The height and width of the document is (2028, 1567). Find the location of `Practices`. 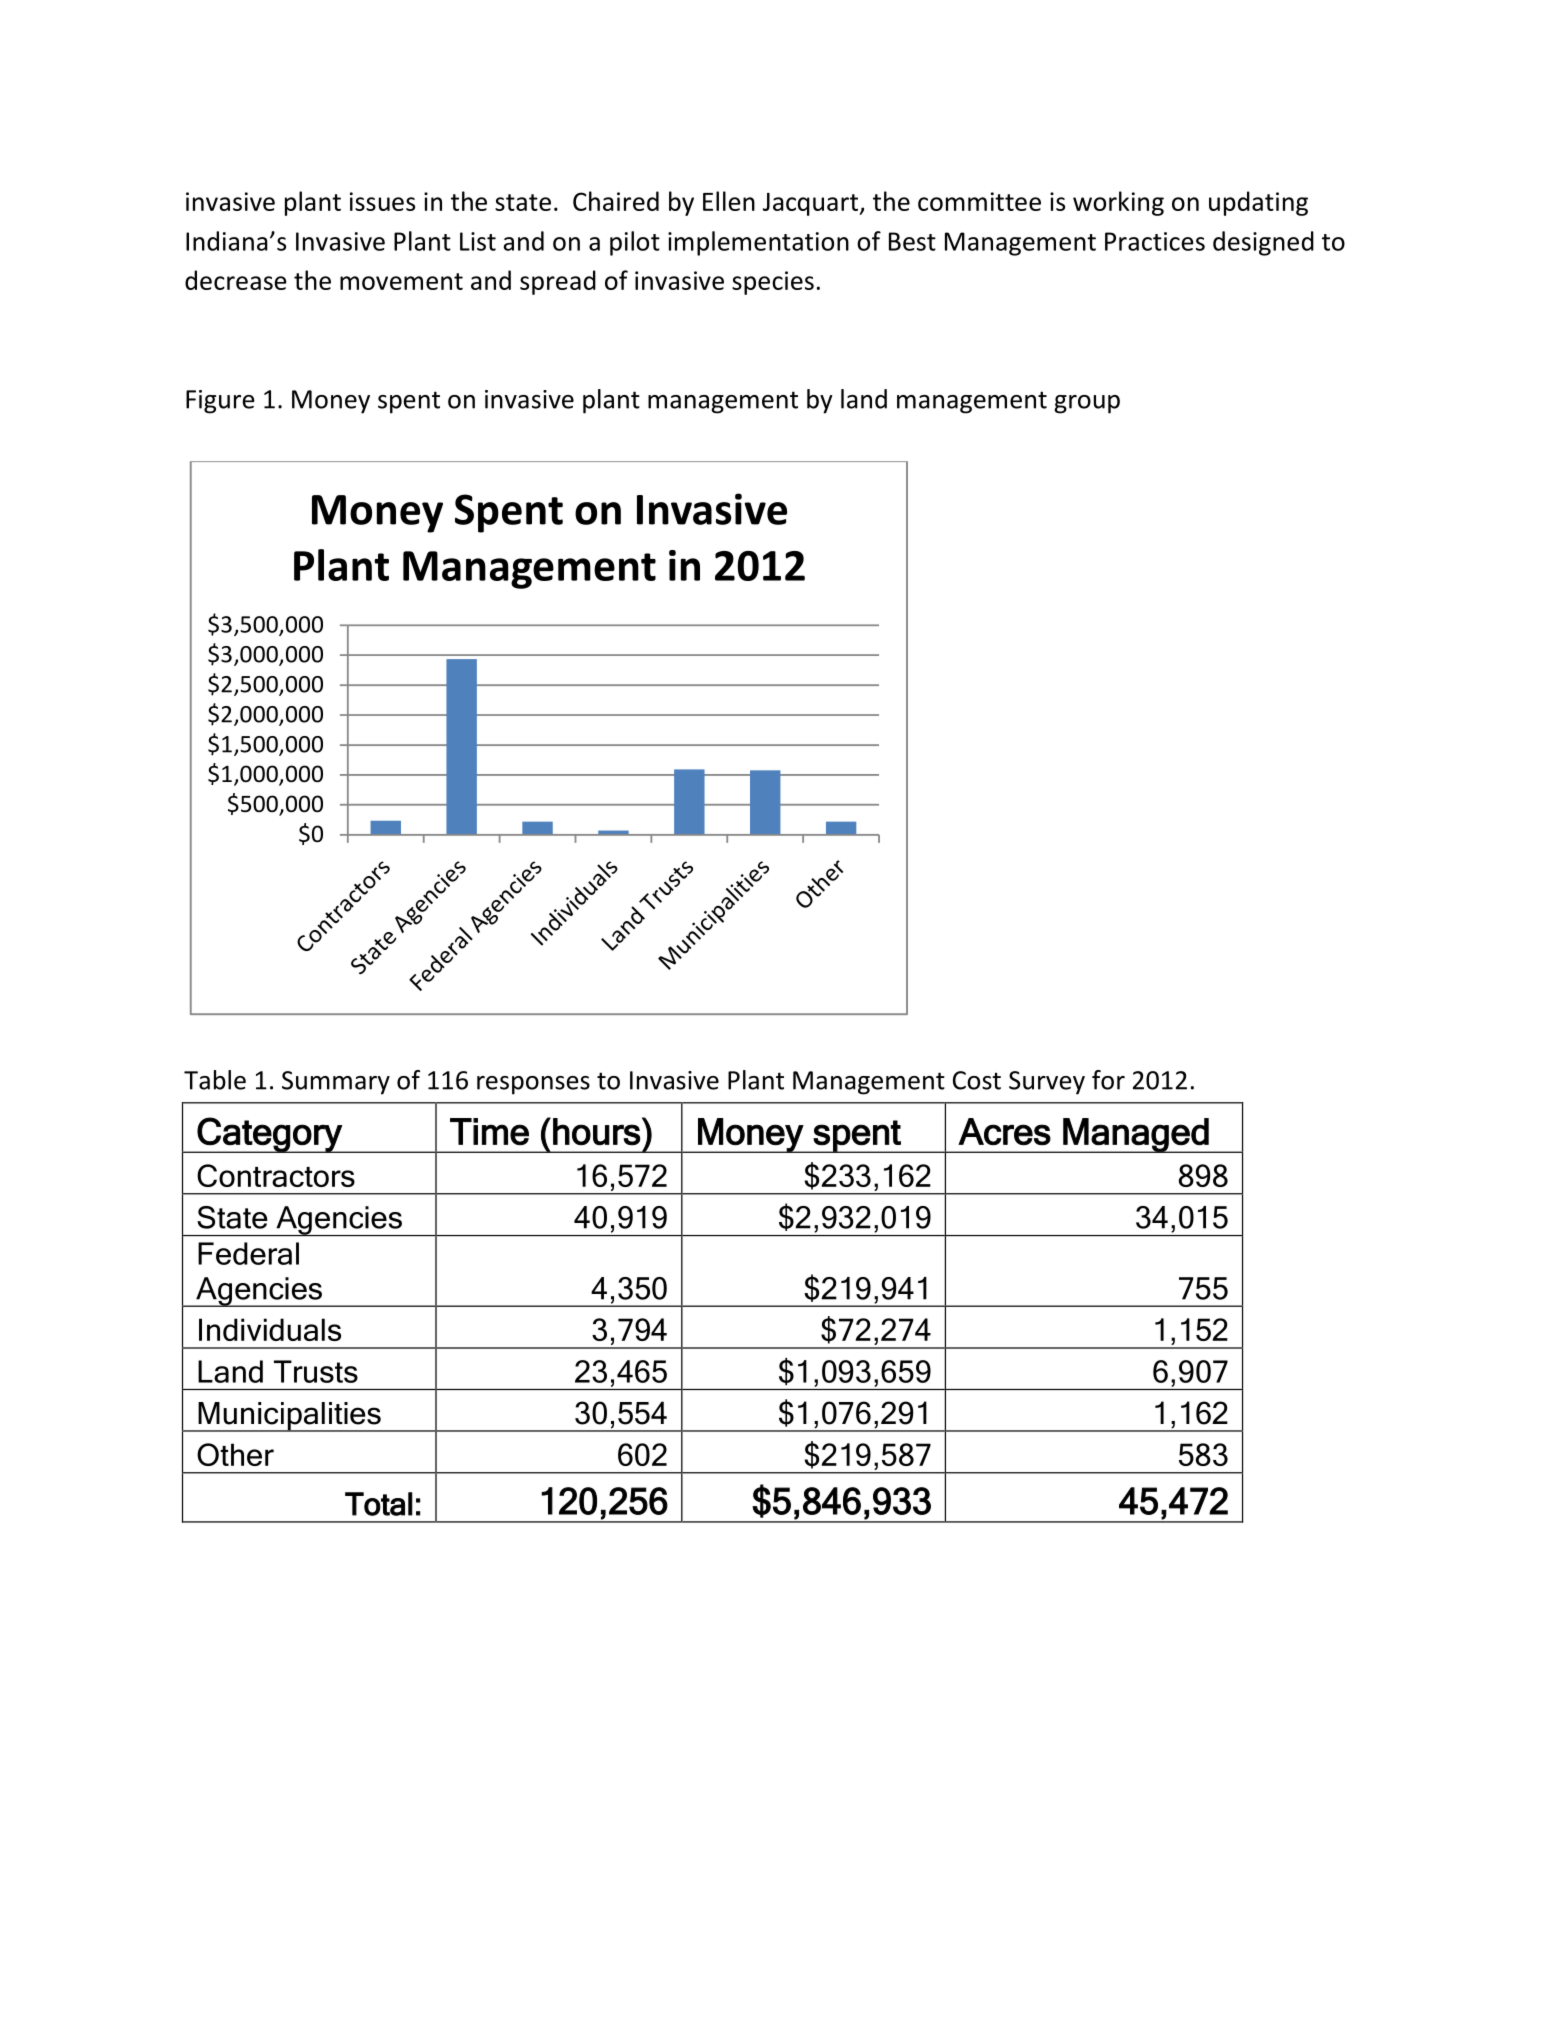

Practices is located at coordinates (1155, 241).
